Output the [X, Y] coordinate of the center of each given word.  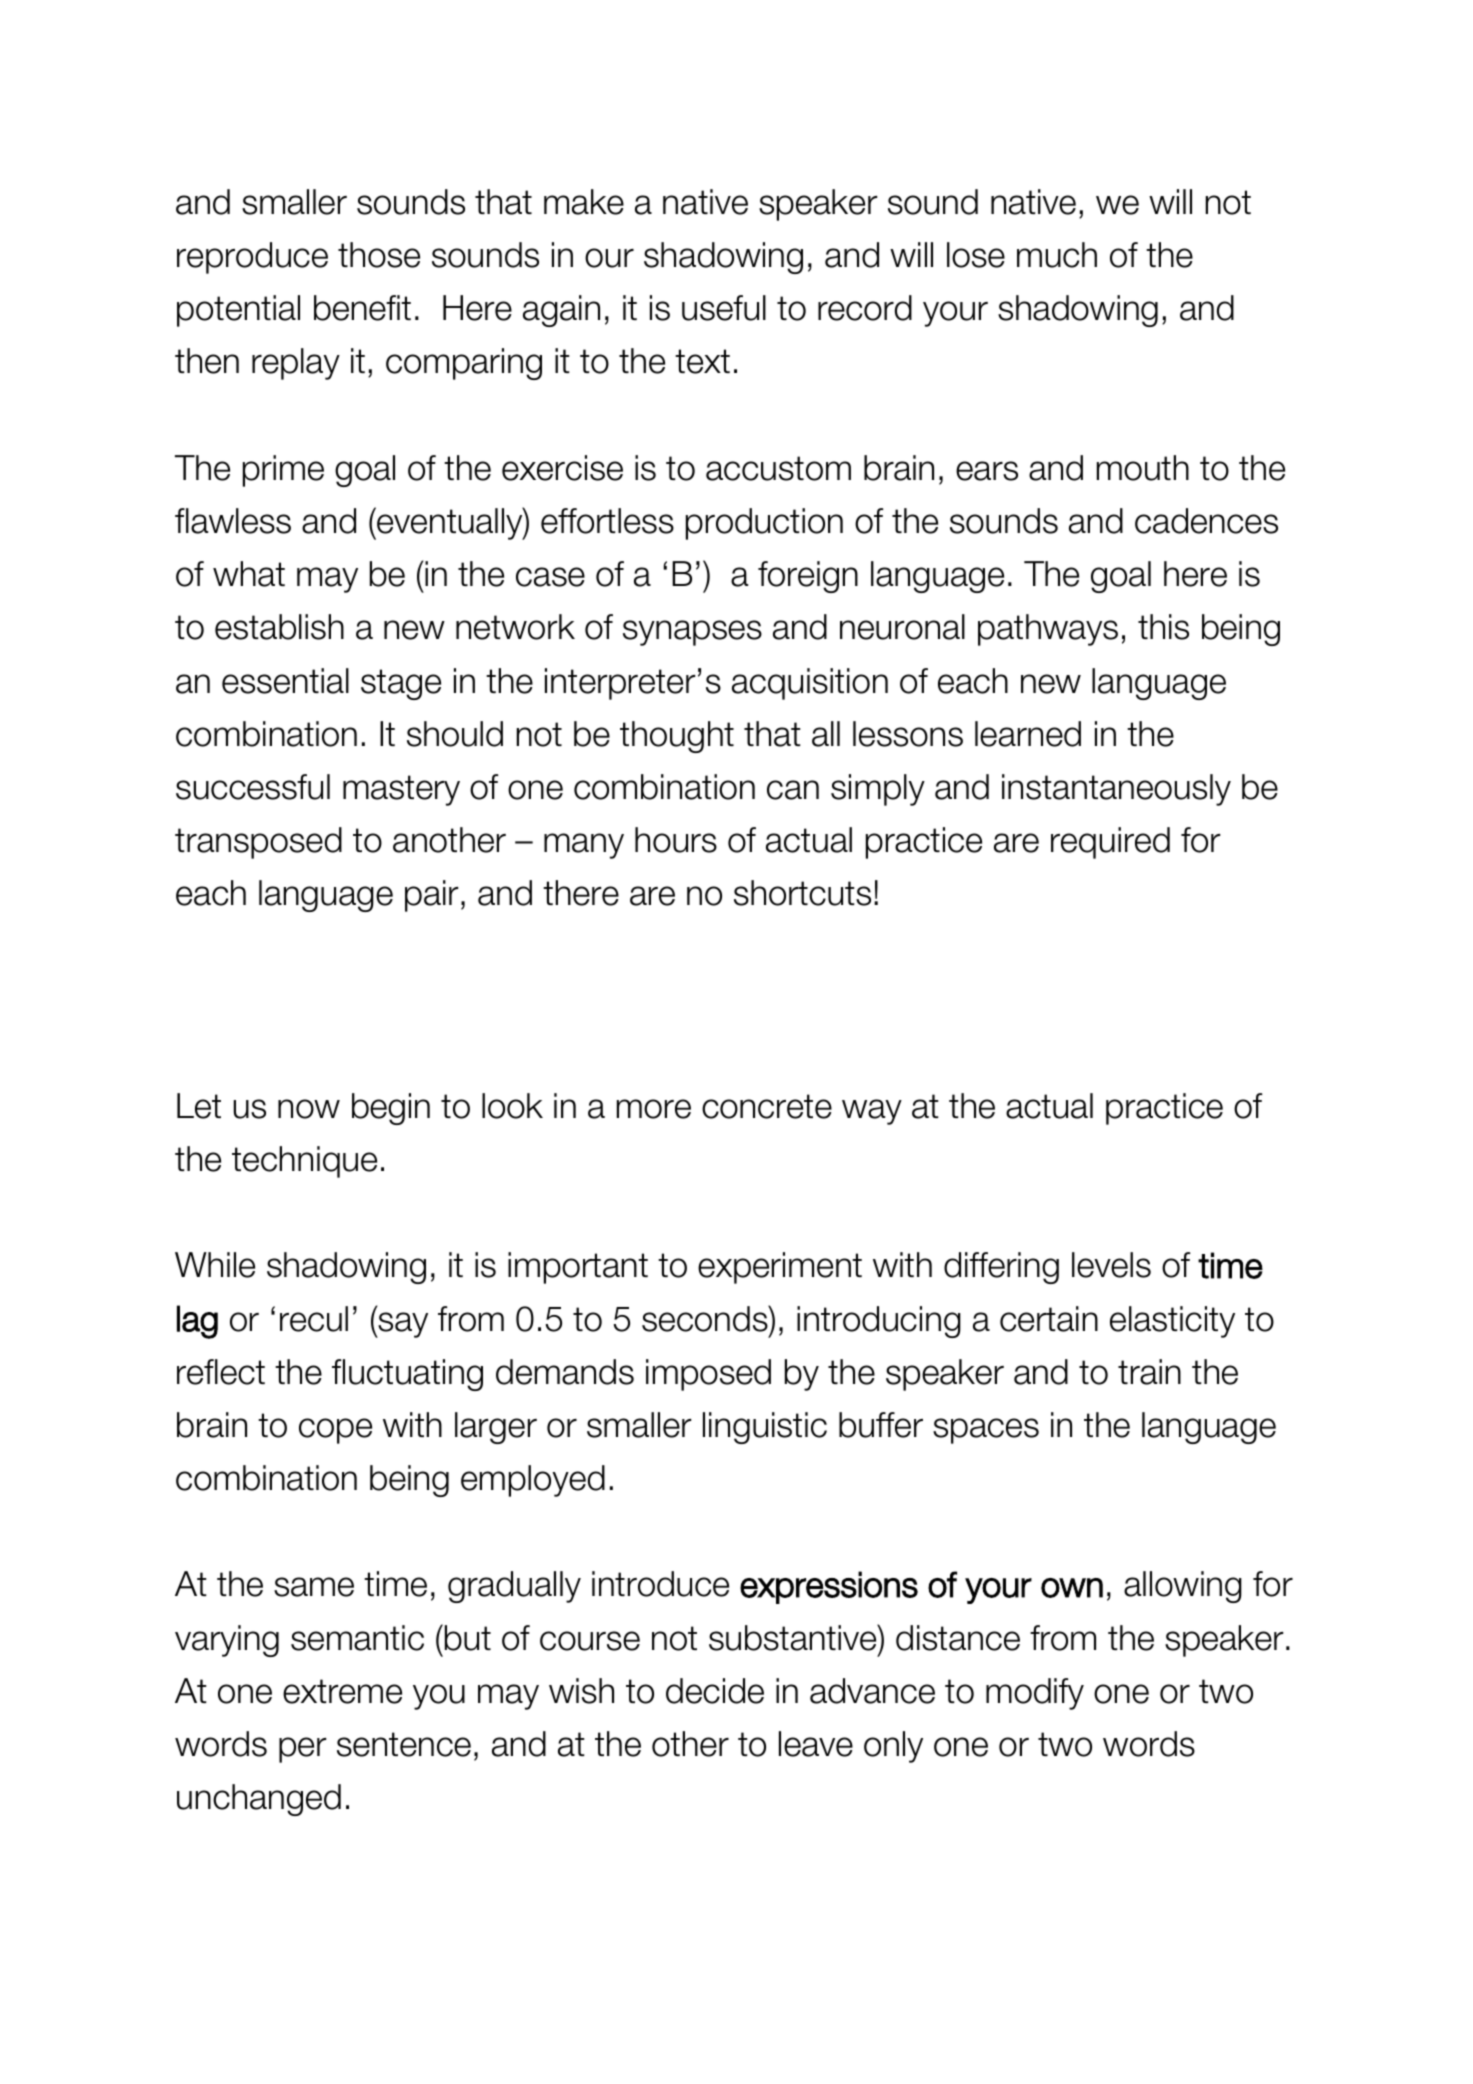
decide [715, 1691]
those [379, 255]
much [1057, 255]
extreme [342, 1691]
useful [724, 308]
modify [1035, 1694]
